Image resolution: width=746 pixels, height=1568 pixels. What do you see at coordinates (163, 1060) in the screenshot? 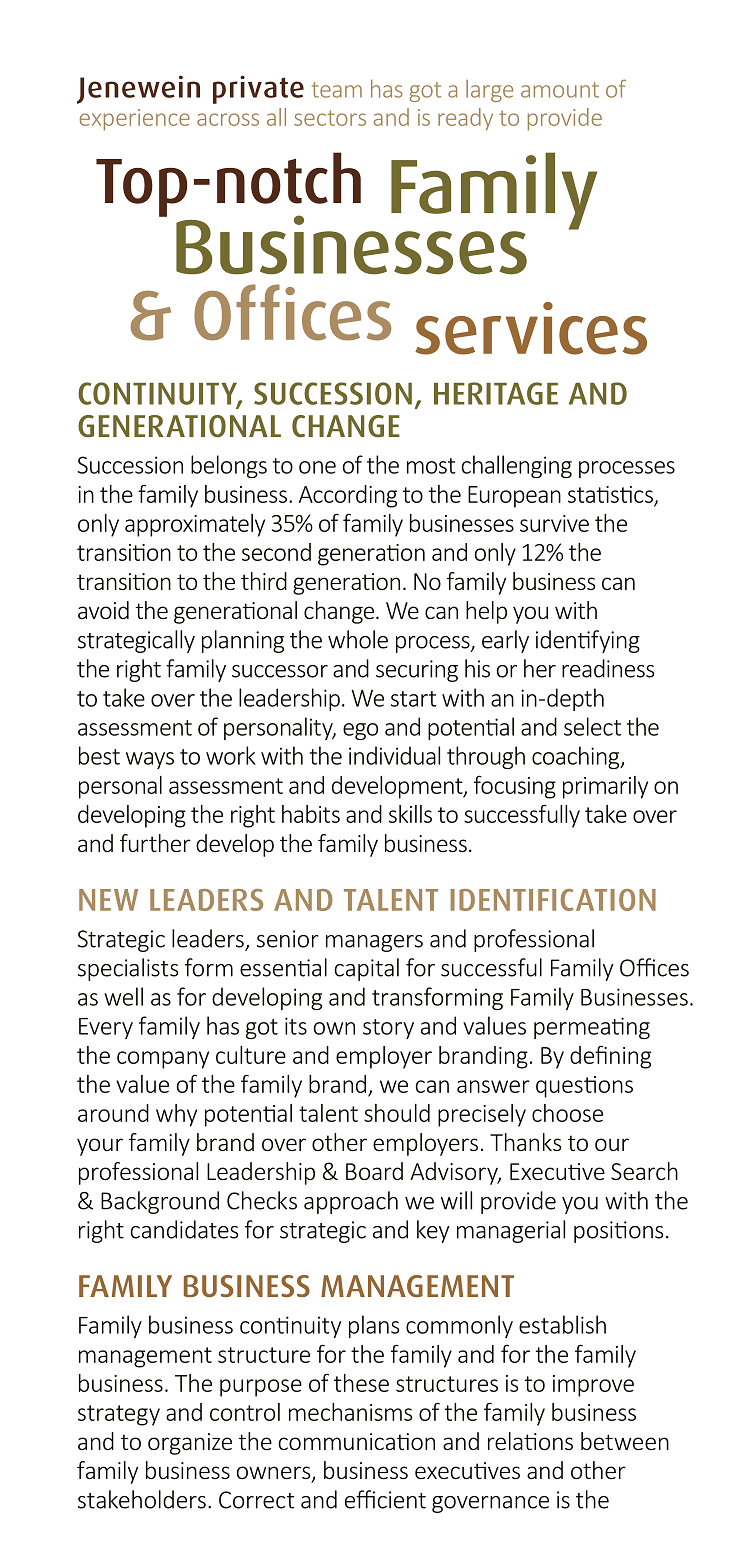
I see `company` at bounding box center [163, 1060].
